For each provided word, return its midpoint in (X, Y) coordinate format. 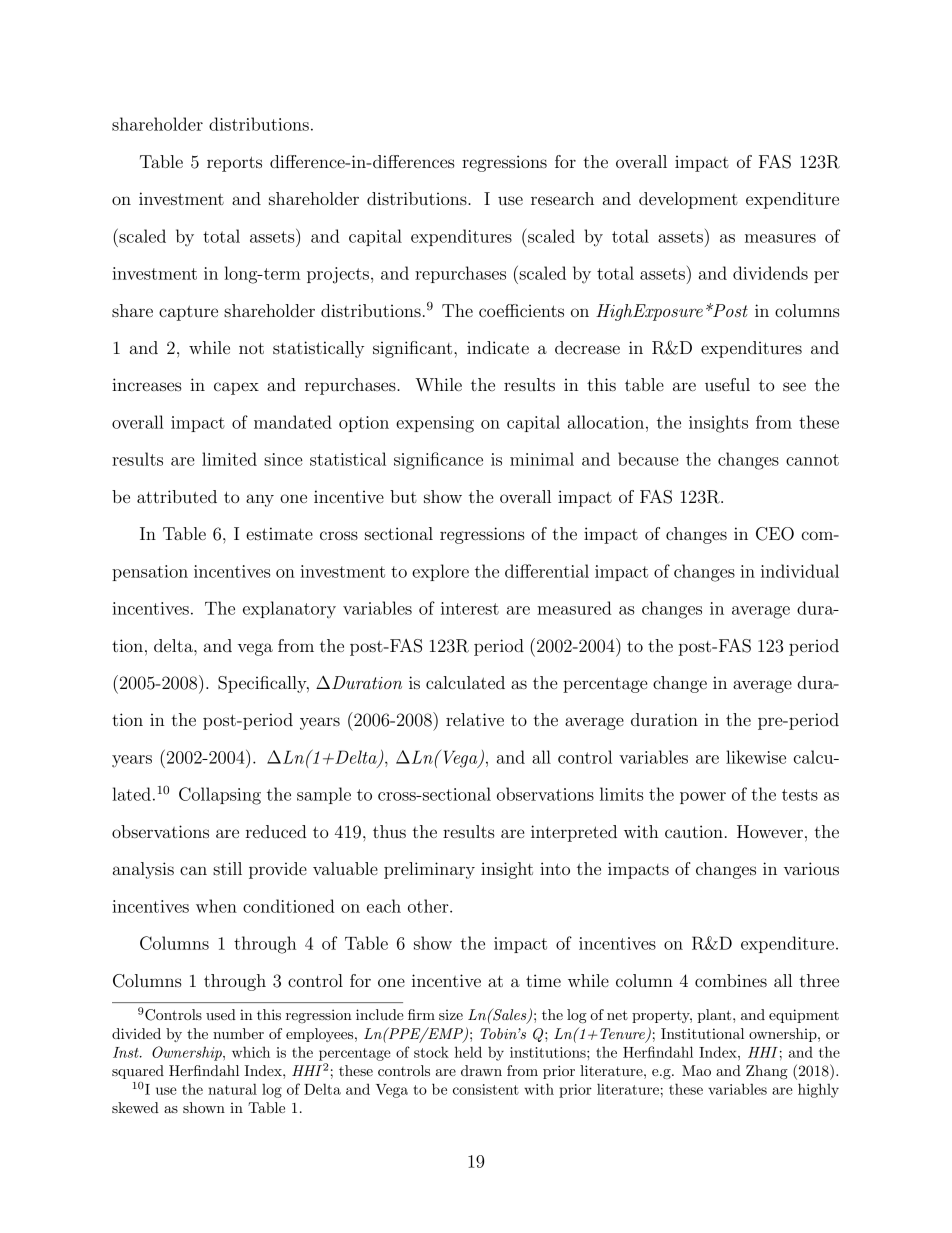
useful (727, 384)
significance (438, 461)
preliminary (429, 870)
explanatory (289, 610)
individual (800, 571)
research (562, 198)
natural (232, 1089)
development (688, 200)
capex (236, 388)
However (770, 831)
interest (470, 608)
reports (234, 164)
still (227, 868)
